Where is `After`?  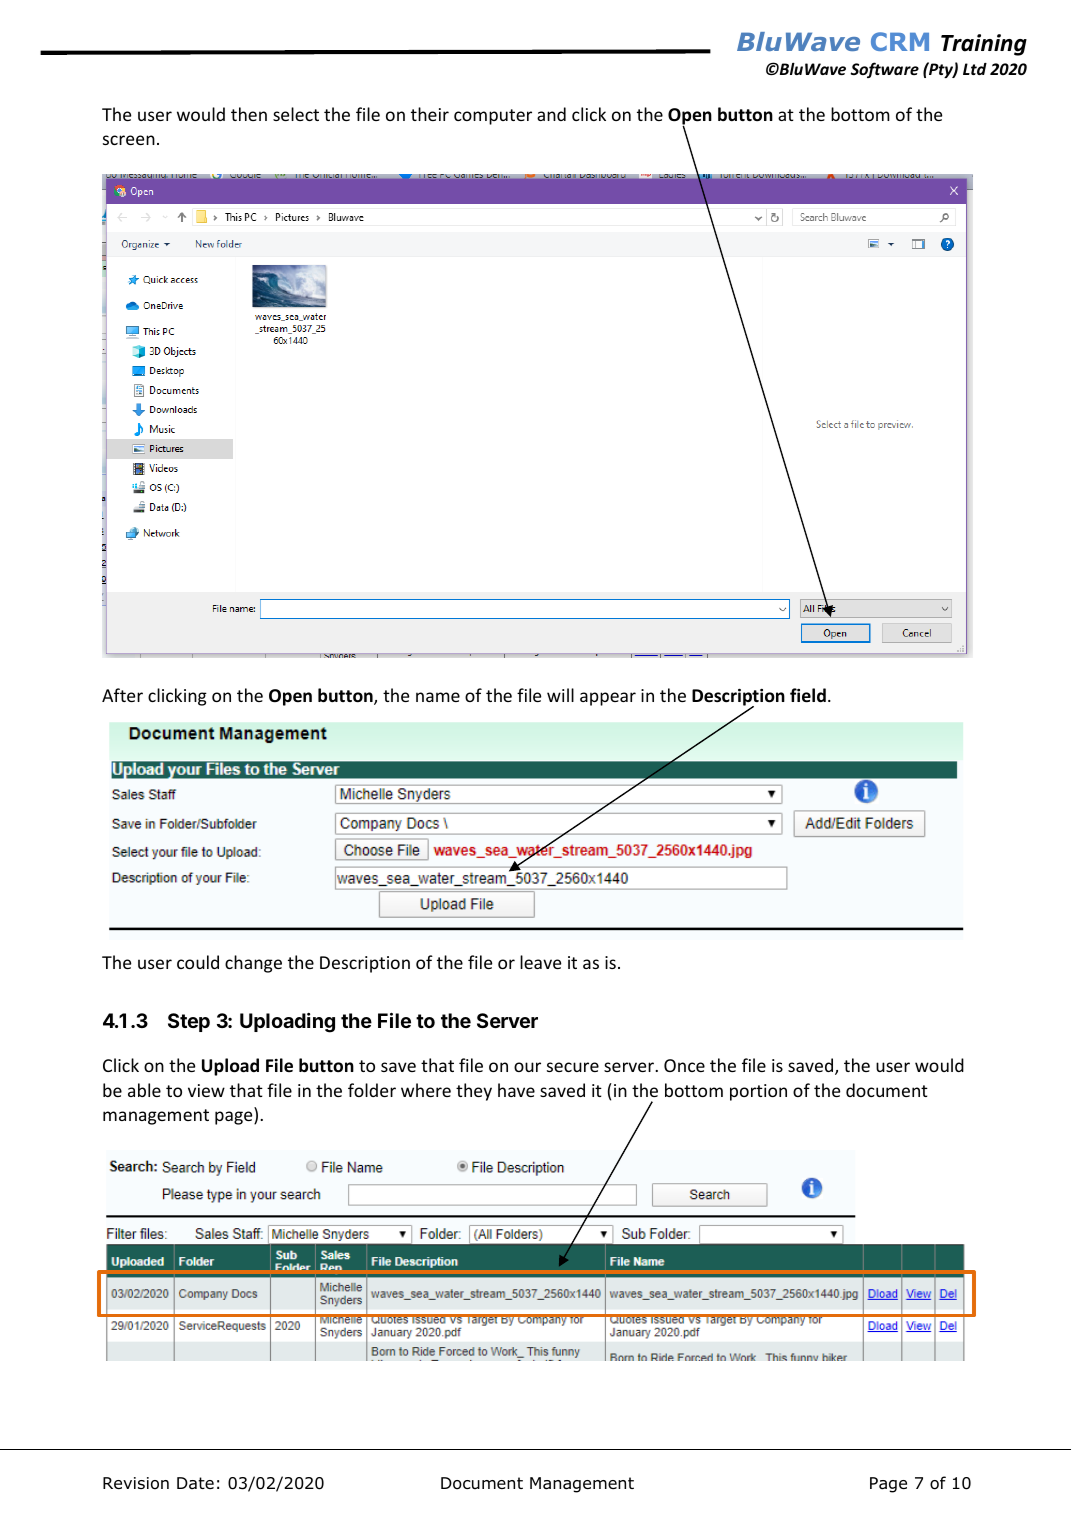
After is located at coordinates (122, 695).
